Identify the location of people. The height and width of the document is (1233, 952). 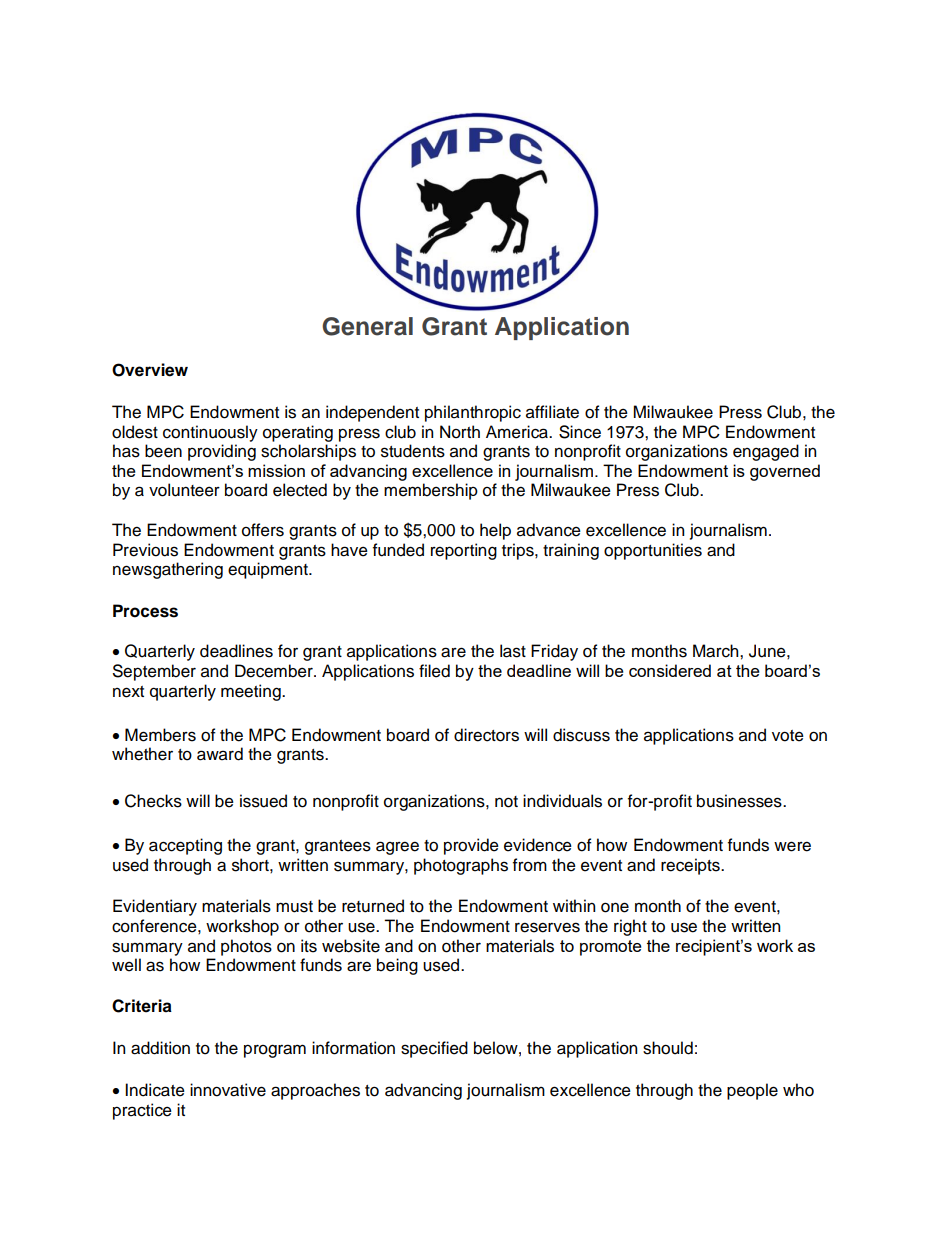
(752, 1091).
